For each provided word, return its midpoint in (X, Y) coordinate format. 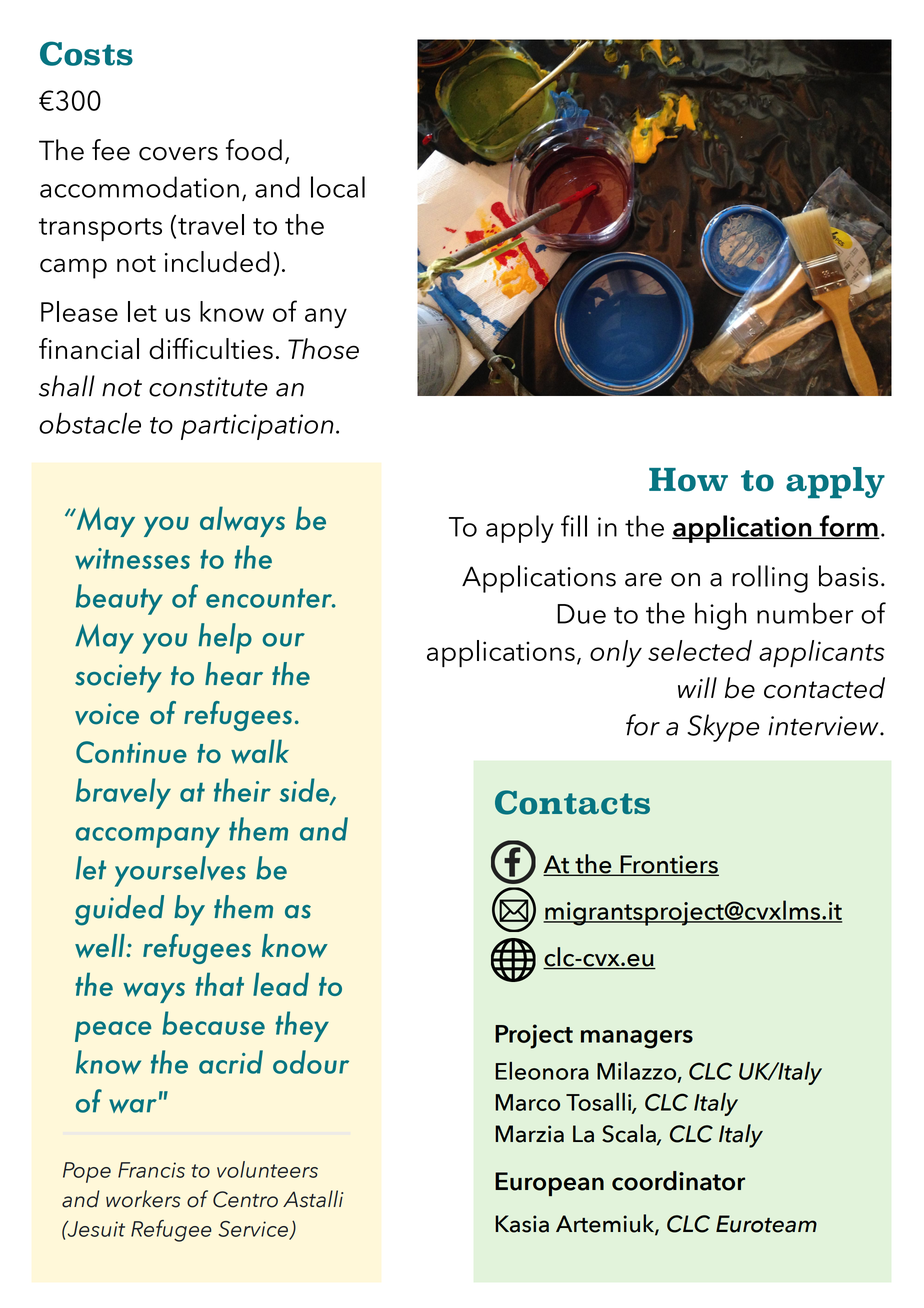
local (338, 187)
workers (143, 1199)
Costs (86, 53)
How (688, 480)
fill (574, 526)
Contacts (572, 802)
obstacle (90, 423)
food (254, 150)
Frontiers (668, 865)
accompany (148, 837)
